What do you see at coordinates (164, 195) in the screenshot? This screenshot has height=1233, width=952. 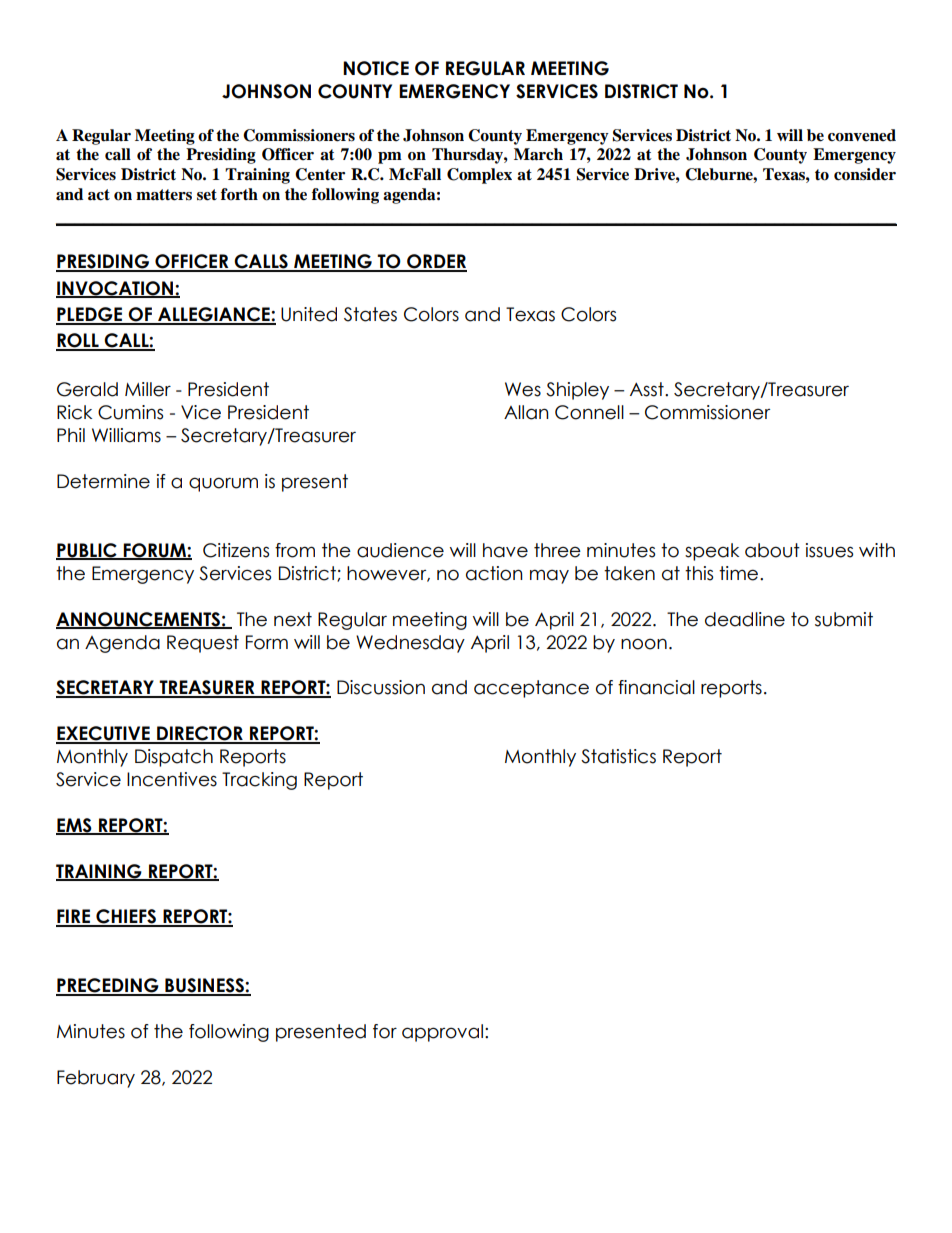 I see `matters` at bounding box center [164, 195].
